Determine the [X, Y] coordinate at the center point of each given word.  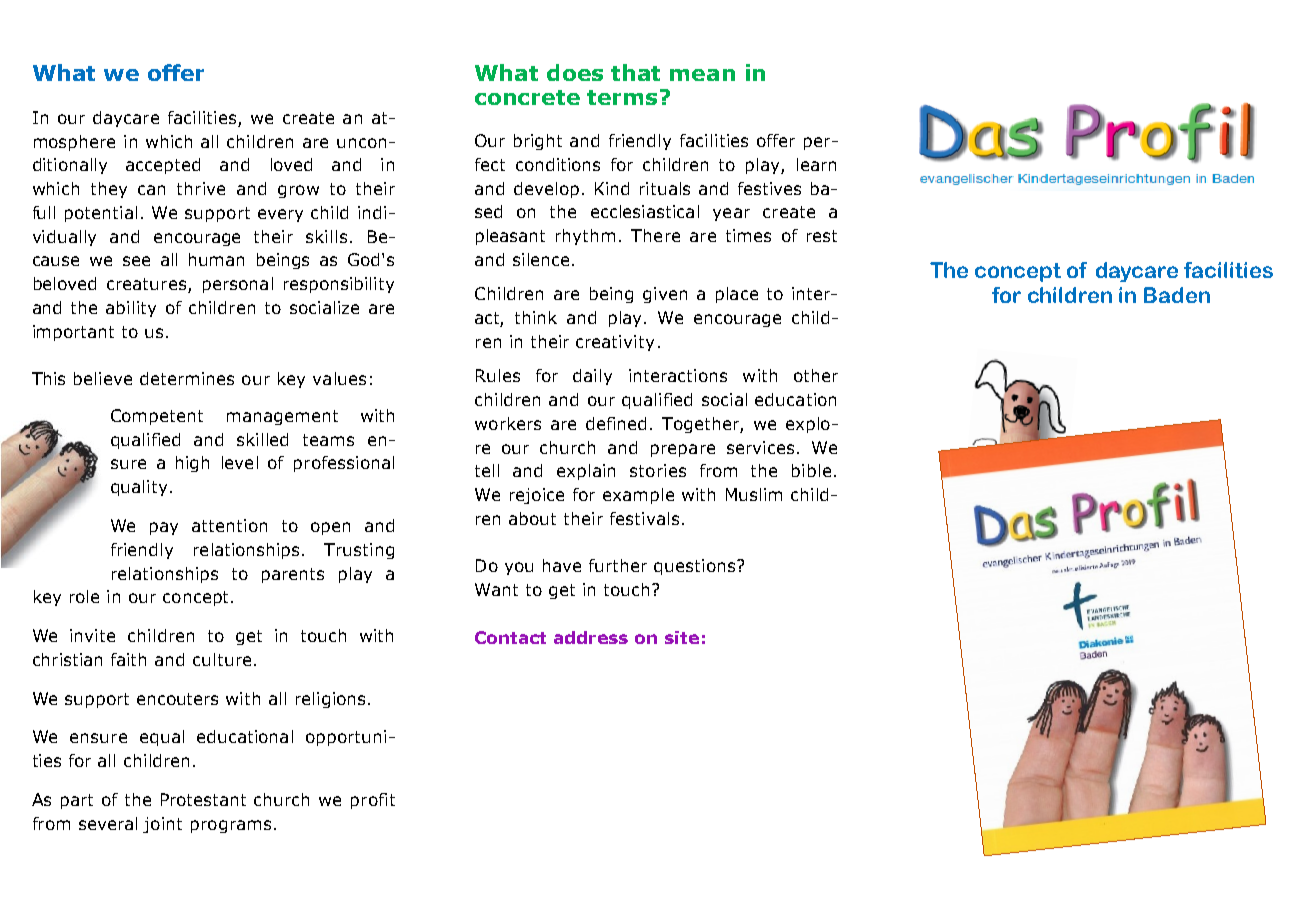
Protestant [203, 799]
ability [131, 309]
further [618, 565]
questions [694, 567]
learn [816, 164]
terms [624, 97]
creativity [615, 343]
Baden [1177, 295]
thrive [201, 188]
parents [293, 575]
